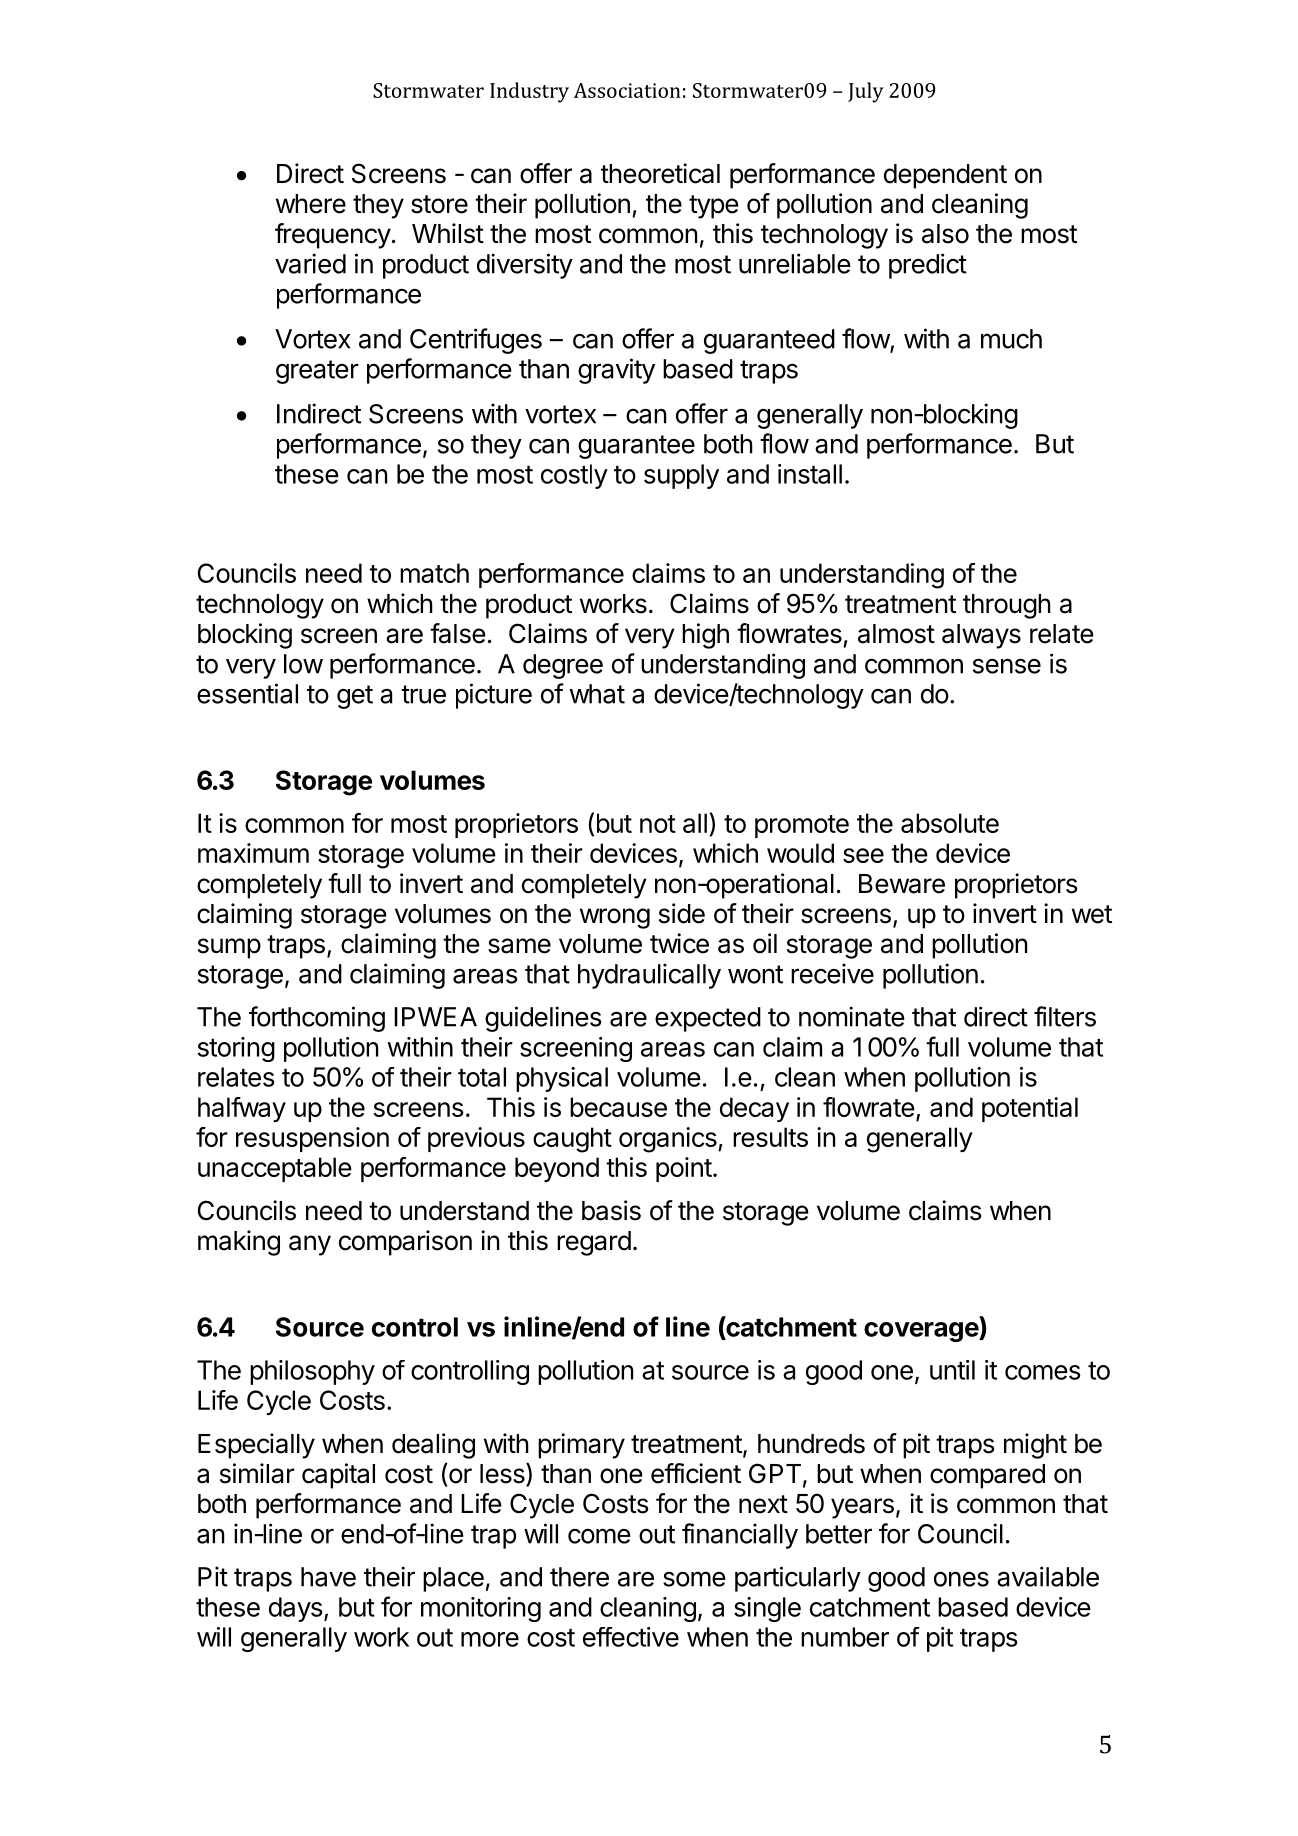  Describe the element at coordinates (275, 1169) in the document. I see `unacceptable` at that location.
